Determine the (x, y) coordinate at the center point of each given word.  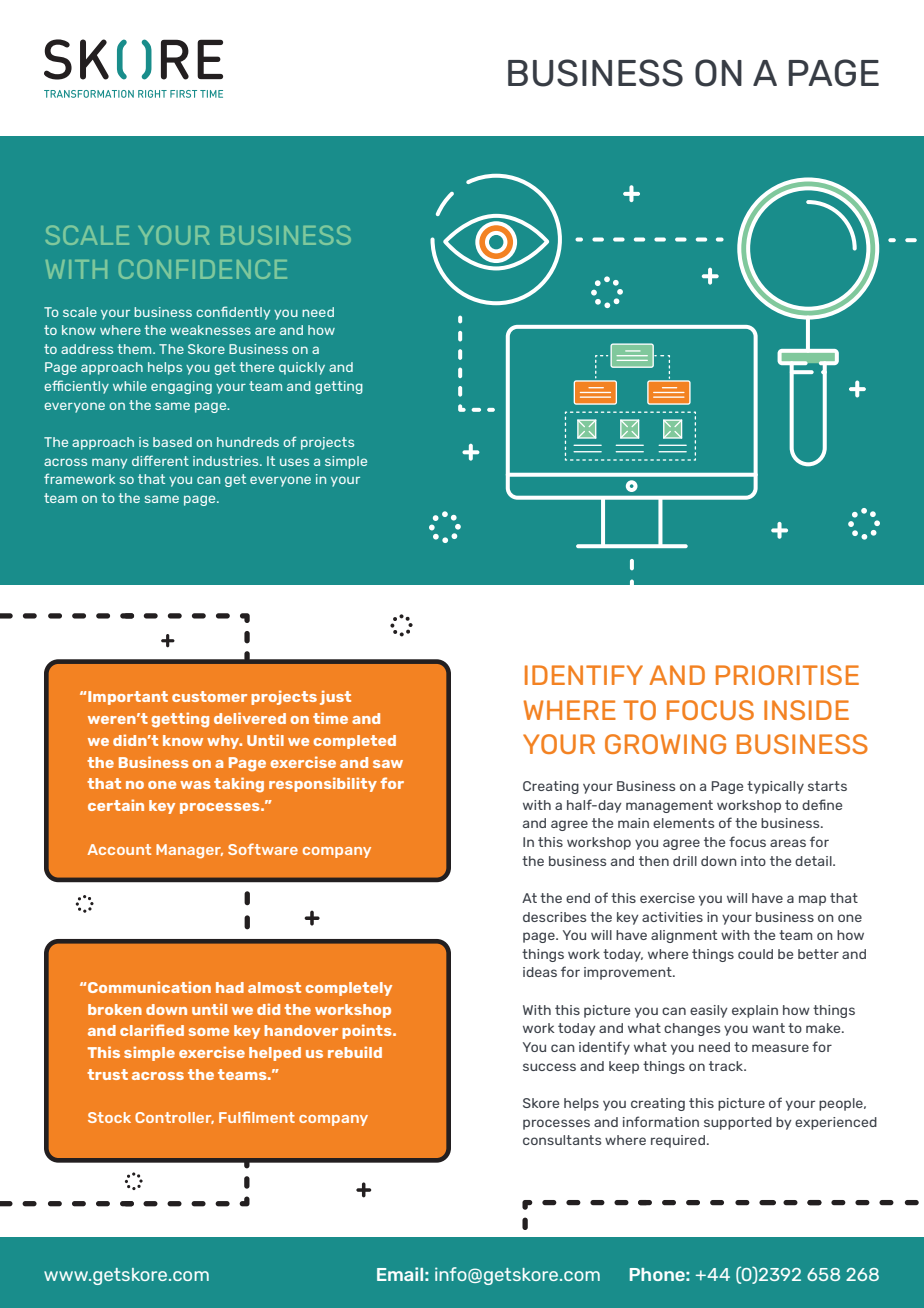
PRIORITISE (787, 675)
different (160, 460)
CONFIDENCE (203, 269)
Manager (189, 851)
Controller (174, 1118)
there (256, 367)
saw (388, 764)
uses (294, 462)
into (753, 861)
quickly (302, 368)
